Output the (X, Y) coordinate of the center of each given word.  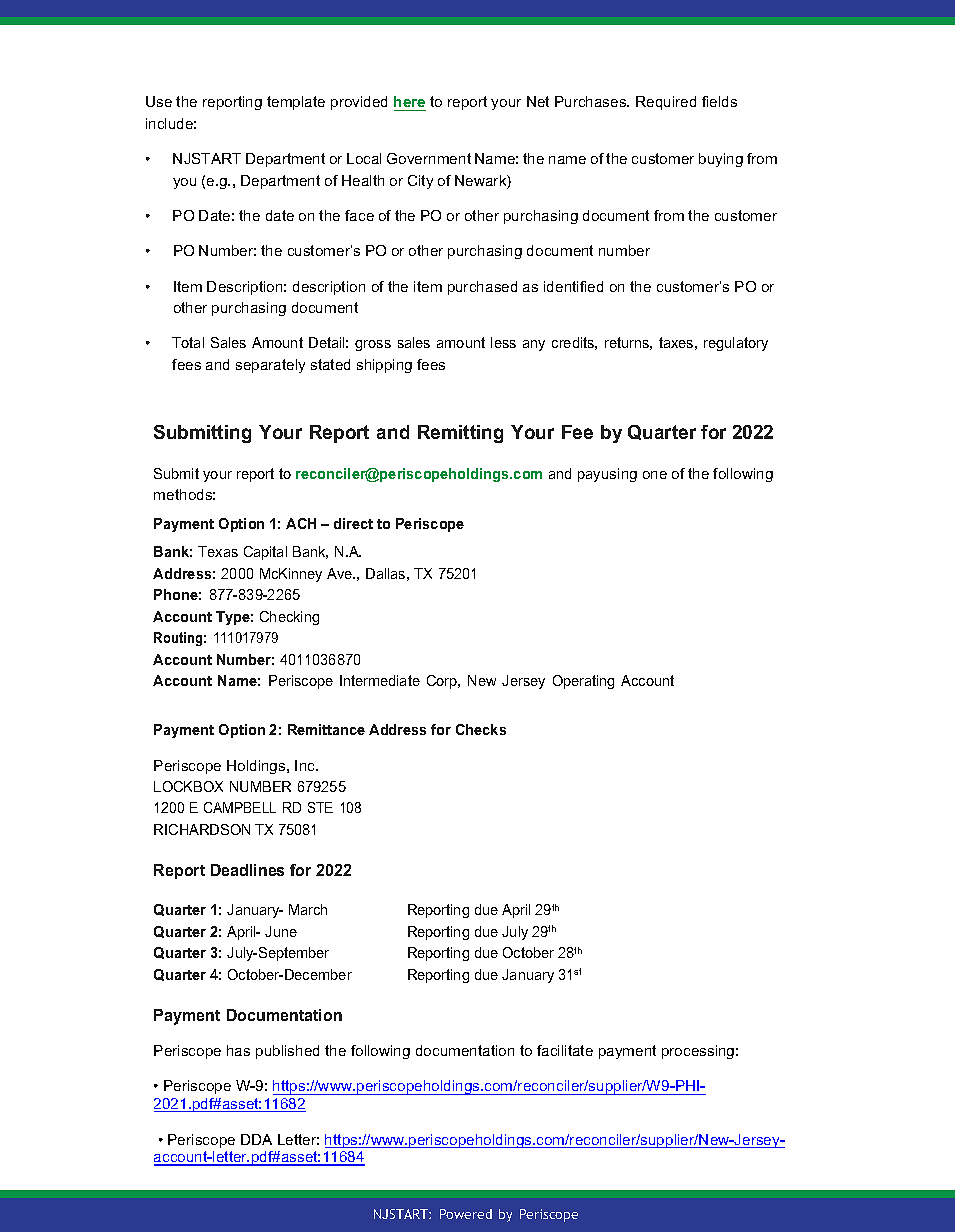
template (296, 103)
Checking (289, 618)
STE (320, 807)
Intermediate (380, 680)
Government (429, 158)
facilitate (565, 1050)
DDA (256, 1139)
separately (270, 366)
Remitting (460, 434)
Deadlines (247, 870)
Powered (466, 1214)
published (287, 1052)
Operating (583, 682)
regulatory (736, 344)
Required (666, 103)
